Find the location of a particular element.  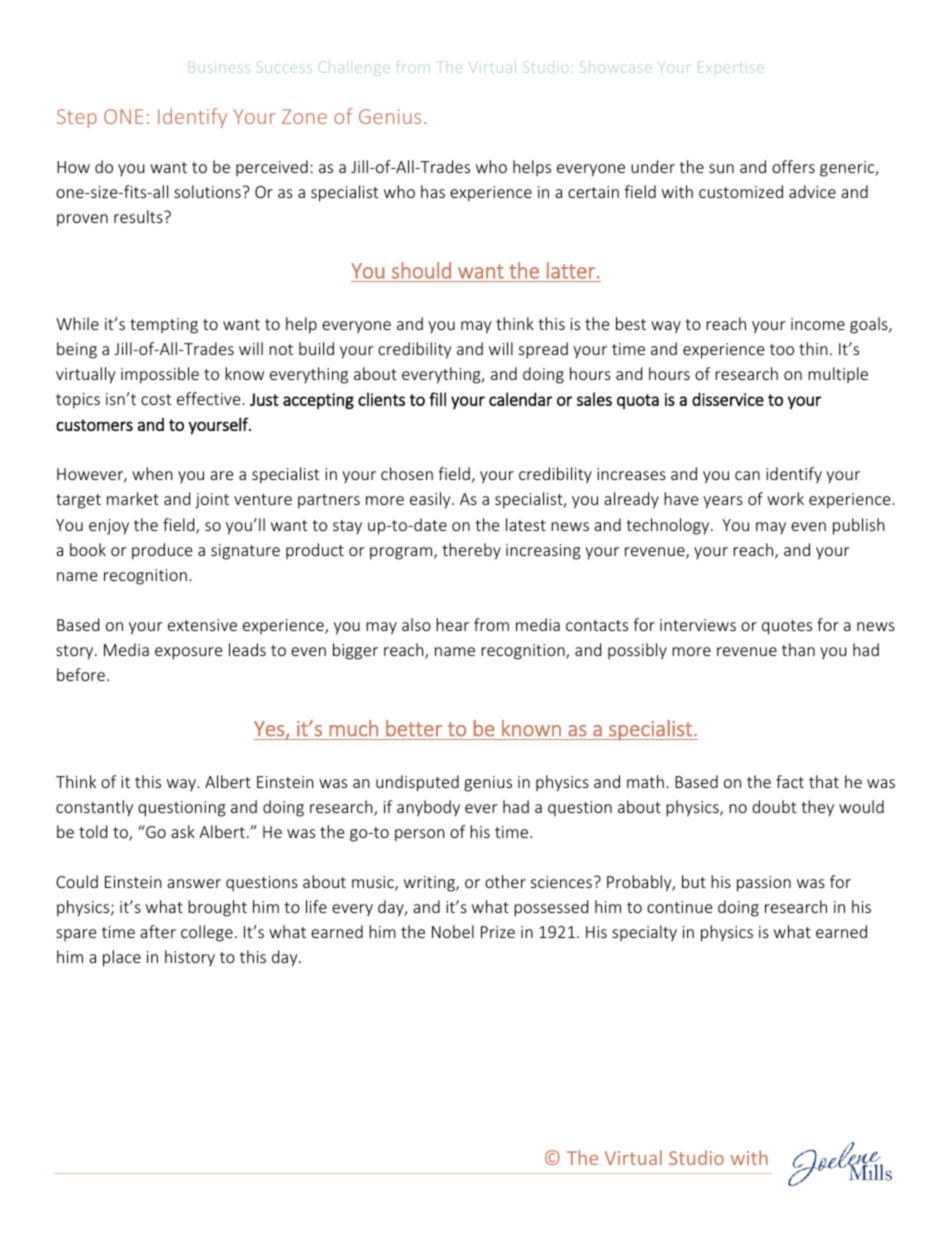

Challenge is located at coordinates (354, 68).
